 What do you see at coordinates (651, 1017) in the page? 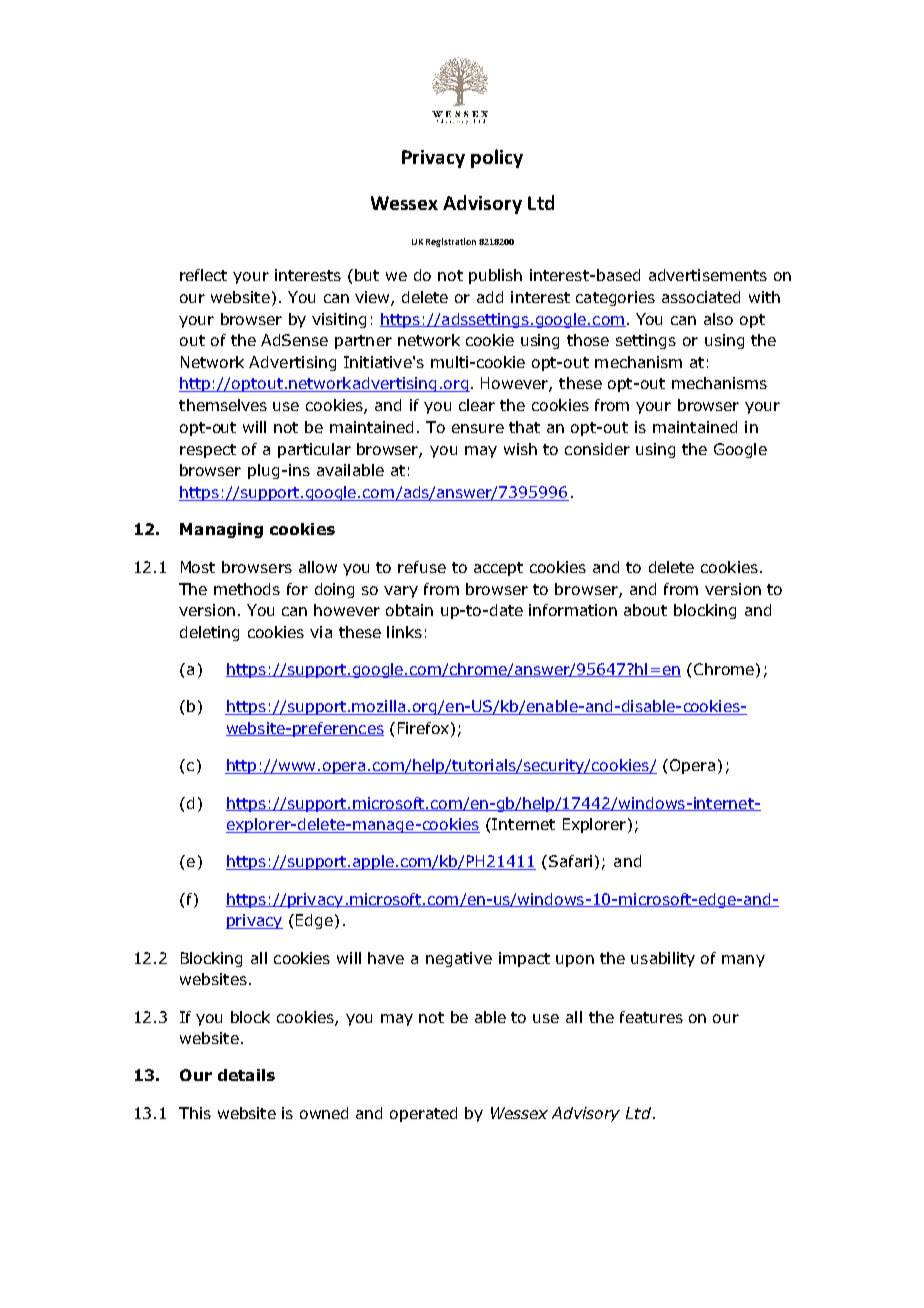
I see `features` at bounding box center [651, 1017].
